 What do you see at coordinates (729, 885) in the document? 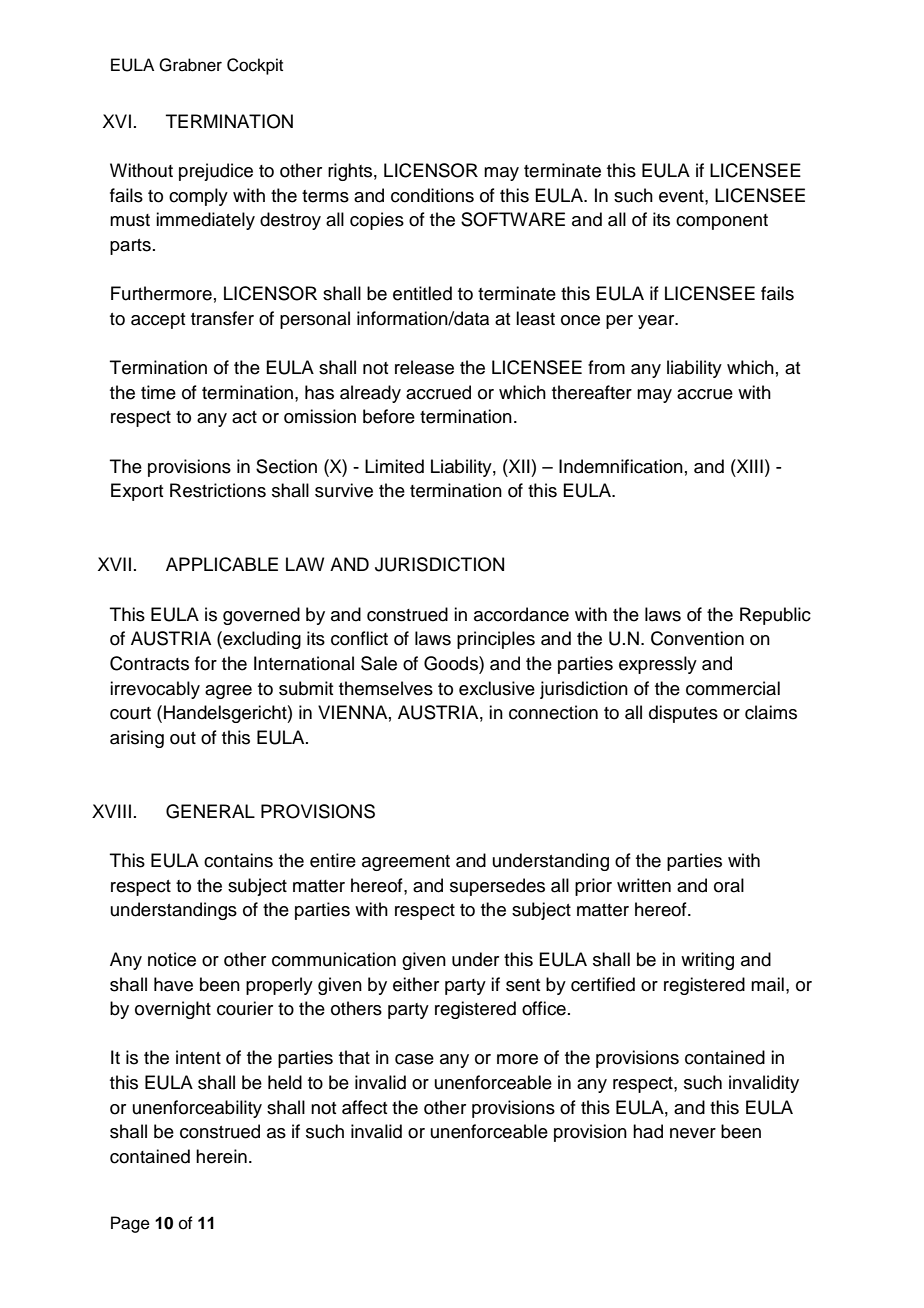
I see `oral` at bounding box center [729, 885].
